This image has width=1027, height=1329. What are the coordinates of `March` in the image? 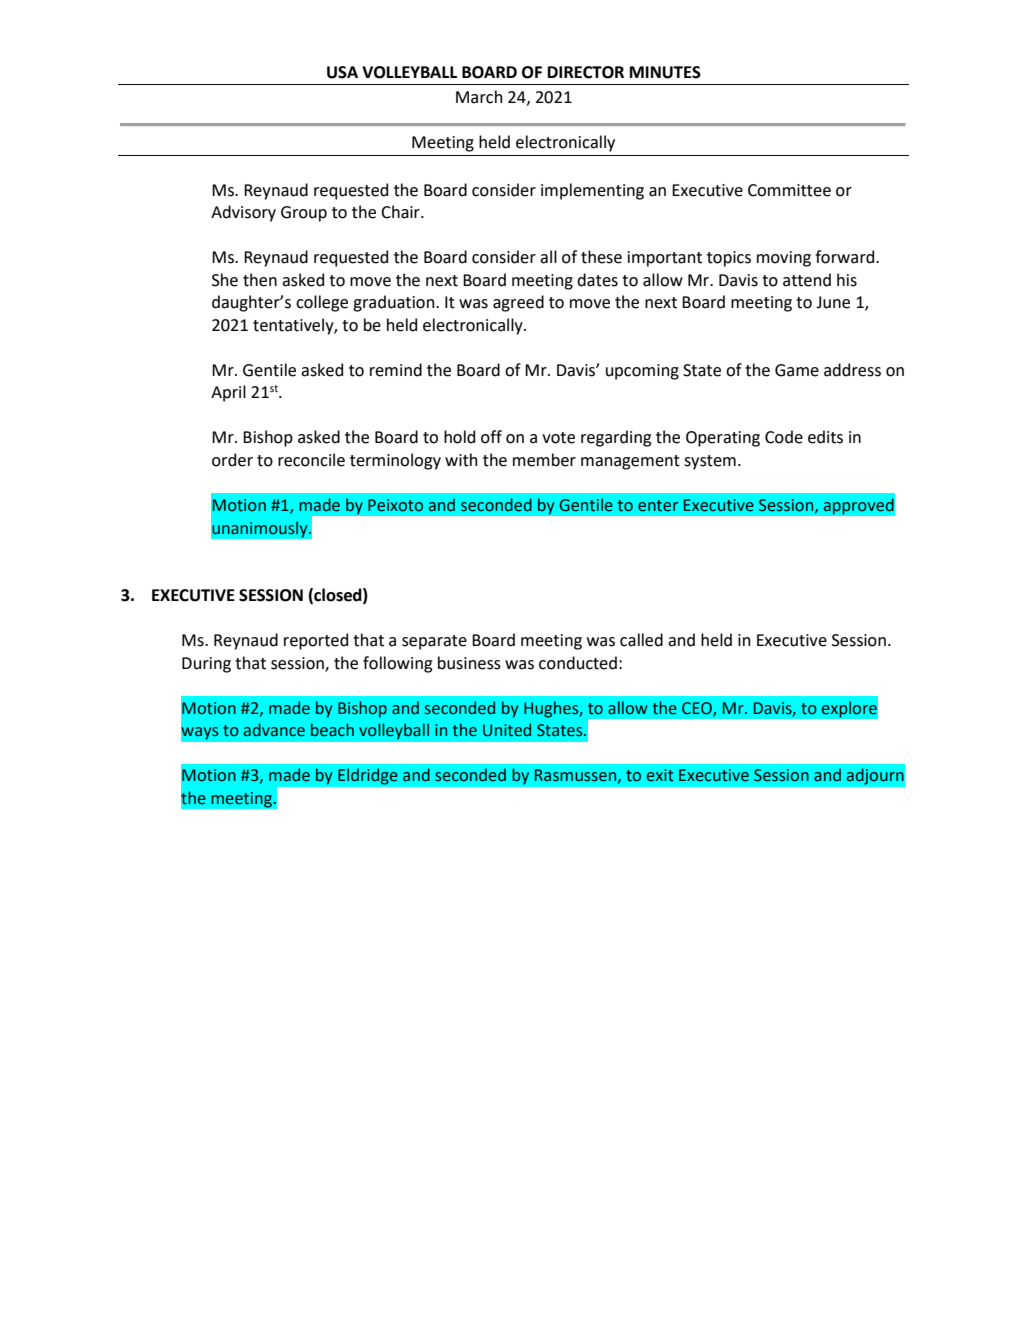 It's located at (479, 97).
